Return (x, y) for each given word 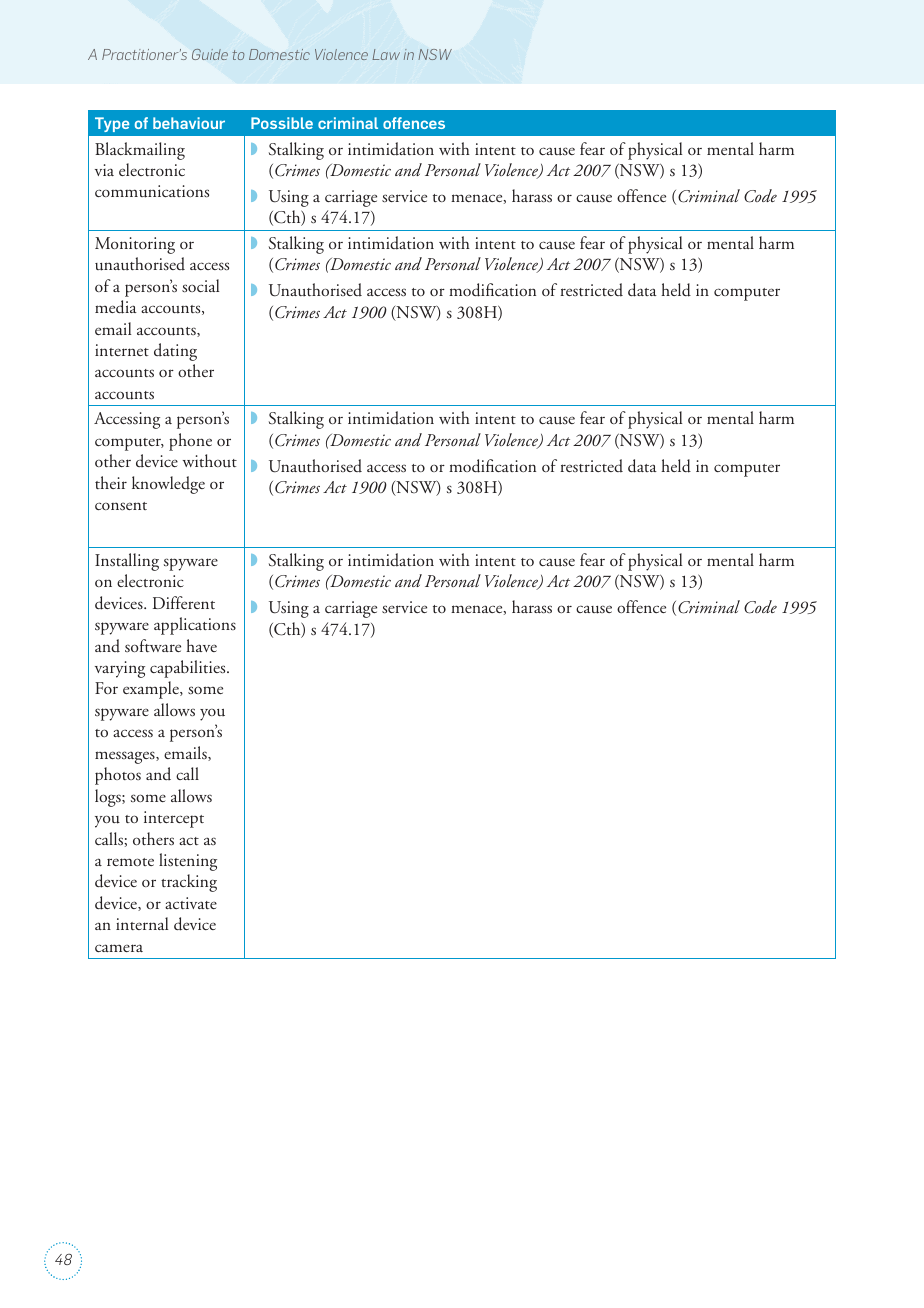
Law (386, 54)
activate (191, 903)
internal (142, 923)
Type (112, 124)
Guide (210, 54)
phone (190, 442)
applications (195, 626)
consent (121, 506)
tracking (189, 883)
